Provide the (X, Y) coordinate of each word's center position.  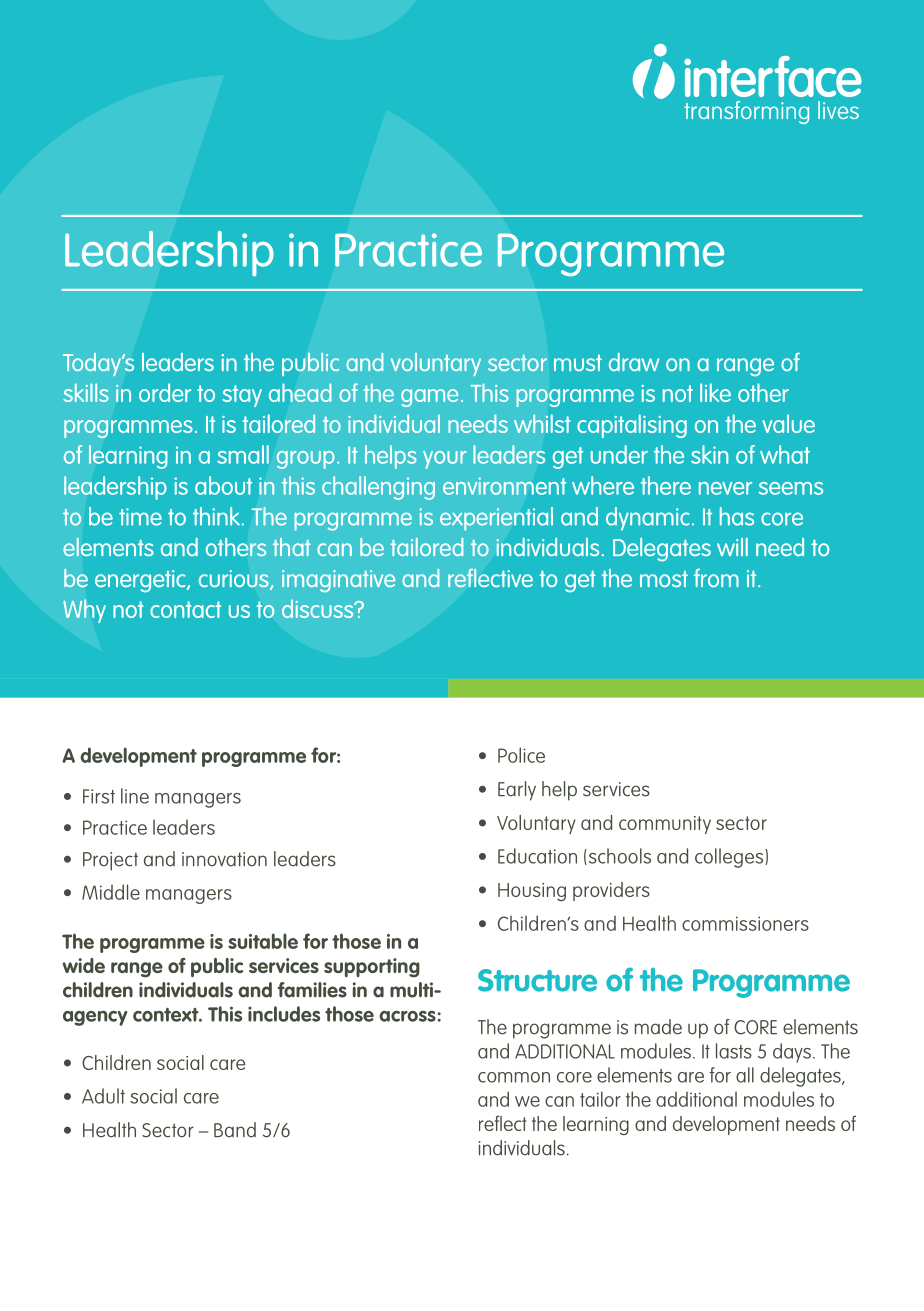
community (665, 825)
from (716, 577)
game (429, 398)
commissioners (745, 923)
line (135, 796)
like (715, 392)
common (514, 1077)
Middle (111, 892)
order (165, 392)
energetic (141, 581)
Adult (103, 1096)
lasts (734, 1051)
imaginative (338, 581)
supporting (372, 968)
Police (521, 755)
